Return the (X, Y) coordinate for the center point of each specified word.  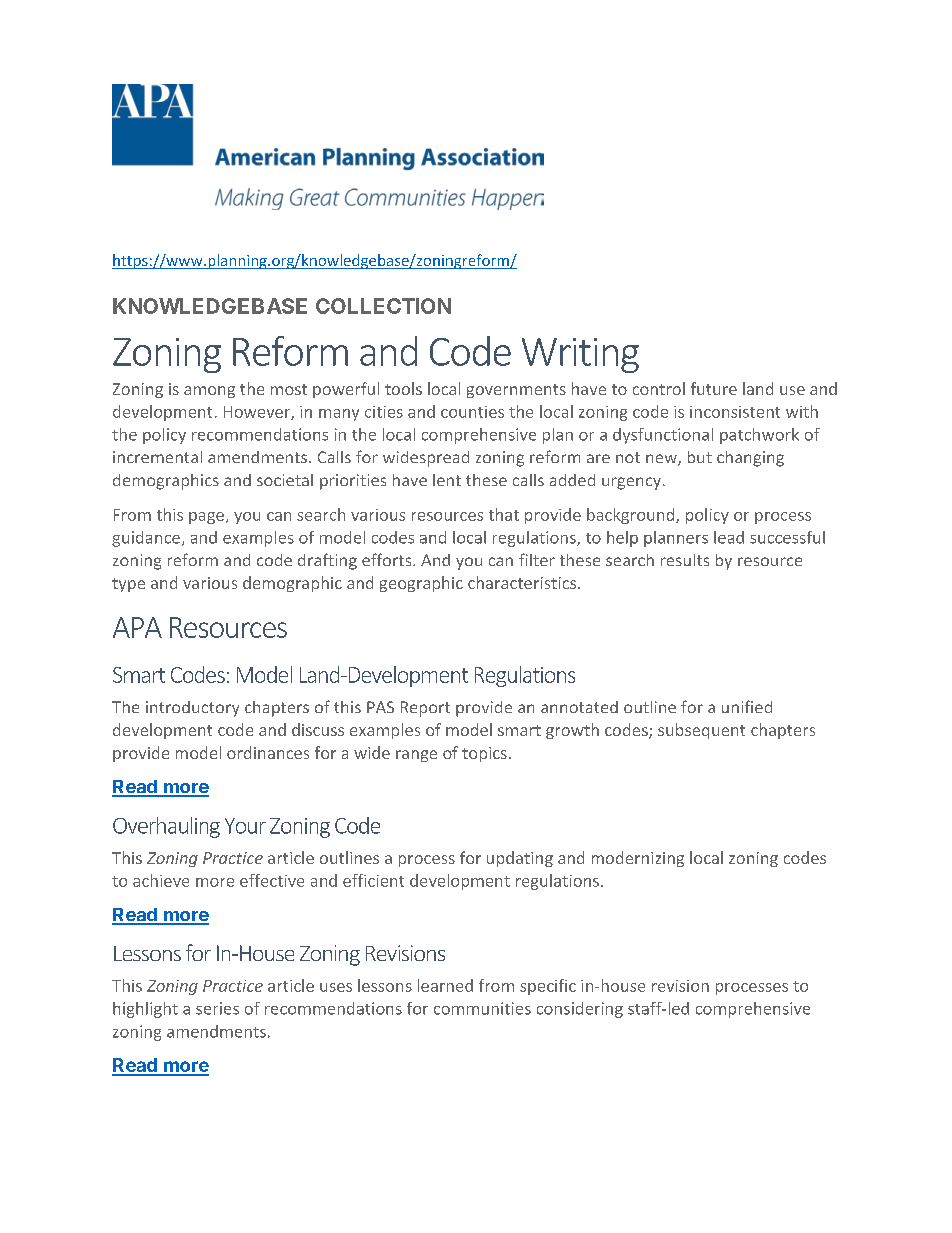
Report (425, 709)
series (217, 1008)
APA (137, 627)
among (209, 392)
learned (445, 985)
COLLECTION (383, 306)
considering (580, 1010)
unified (747, 706)
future (714, 388)
